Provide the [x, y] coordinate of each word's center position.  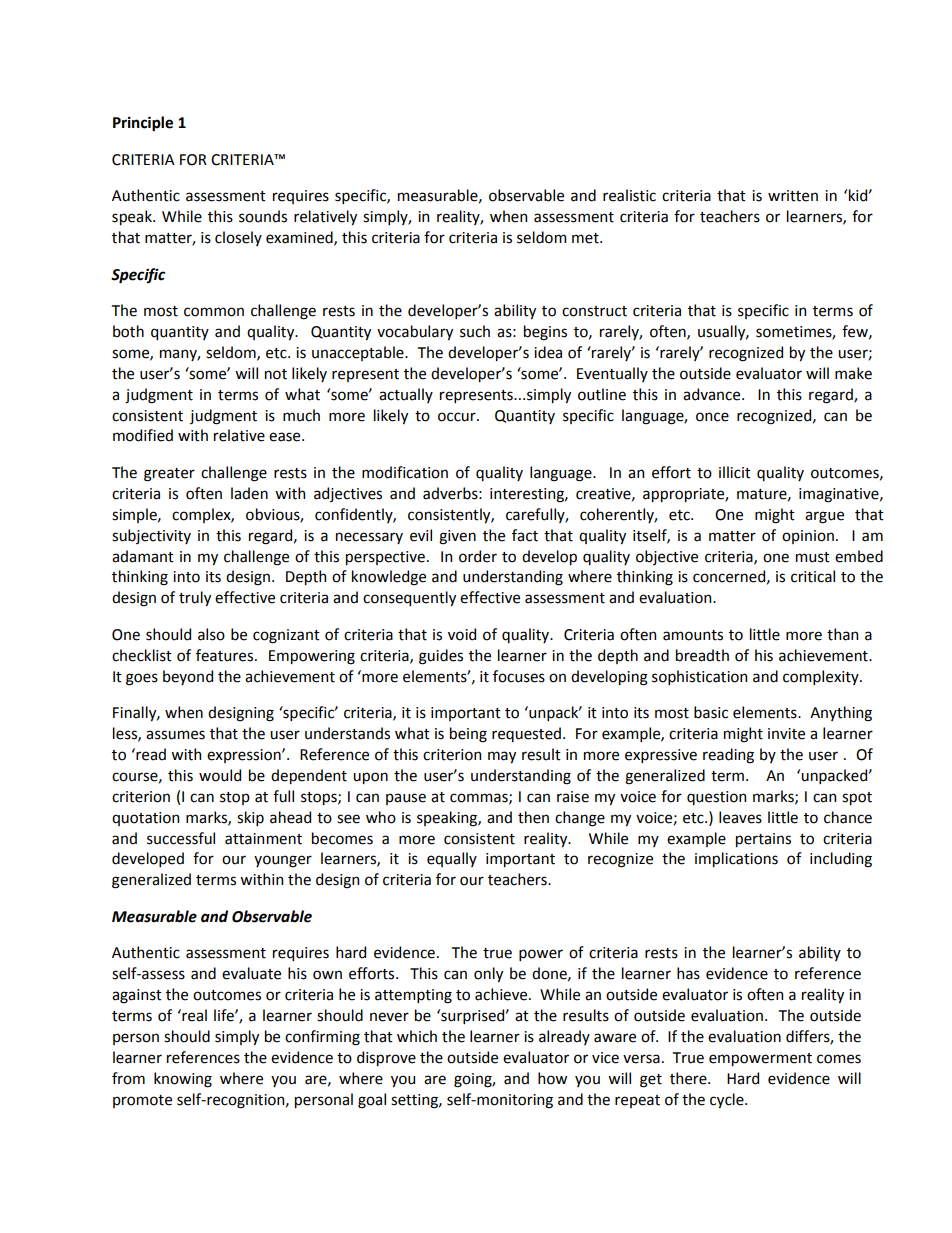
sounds [263, 216]
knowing [183, 1080]
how [552, 1078]
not [276, 374]
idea [548, 352]
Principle [143, 124]
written [793, 196]
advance [713, 394]
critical [813, 576]
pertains [763, 840]
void [462, 634]
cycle [728, 1100]
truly [195, 598]
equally [452, 859]
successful [181, 838]
